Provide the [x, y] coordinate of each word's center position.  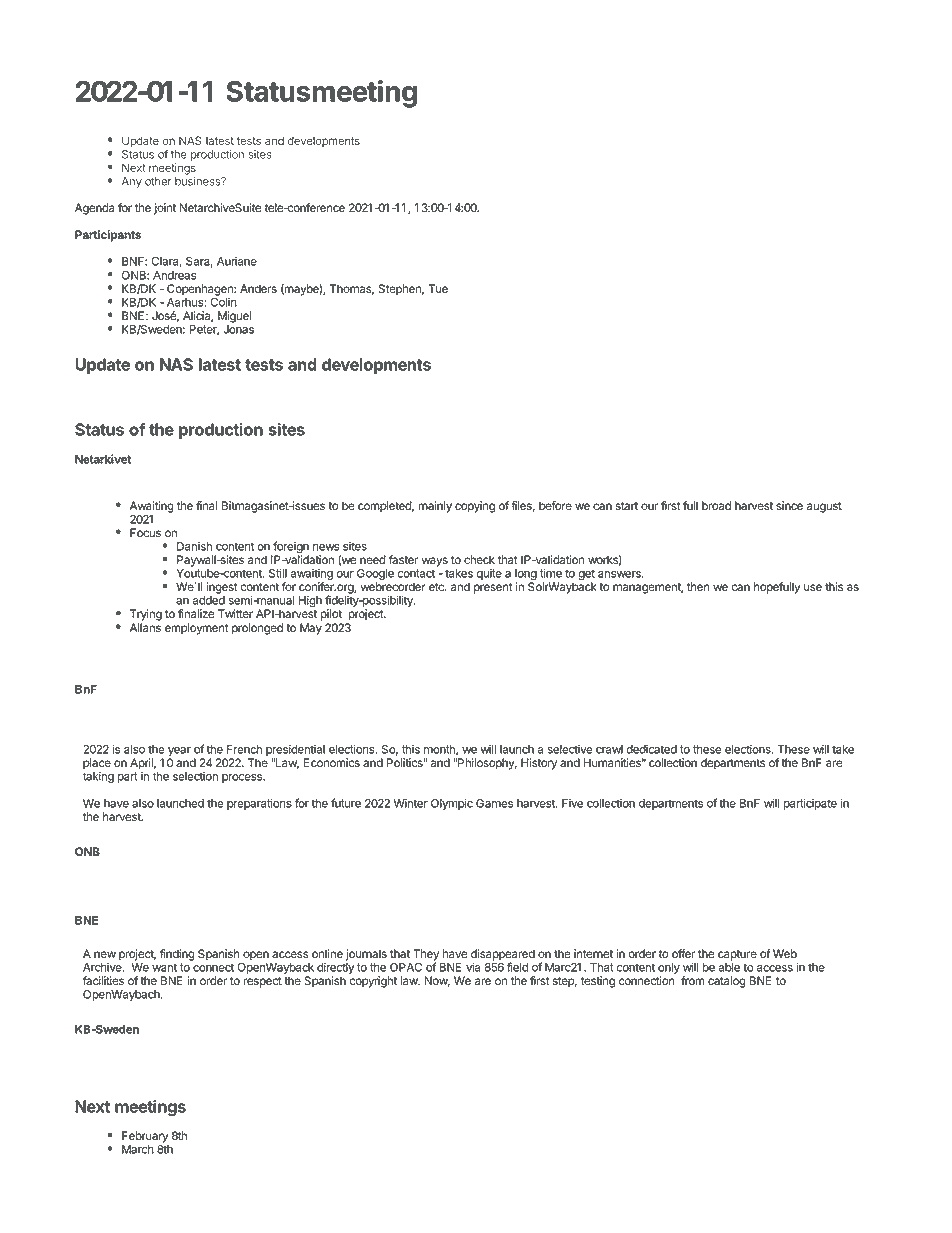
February [145, 1137]
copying [475, 507]
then [698, 586]
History [539, 764]
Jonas [238, 329]
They [426, 956]
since [789, 505]
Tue [438, 288]
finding [177, 955]
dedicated [651, 749]
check [479, 559]
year [179, 753]
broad [716, 505]
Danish [194, 546]
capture [737, 955]
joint [165, 209]
